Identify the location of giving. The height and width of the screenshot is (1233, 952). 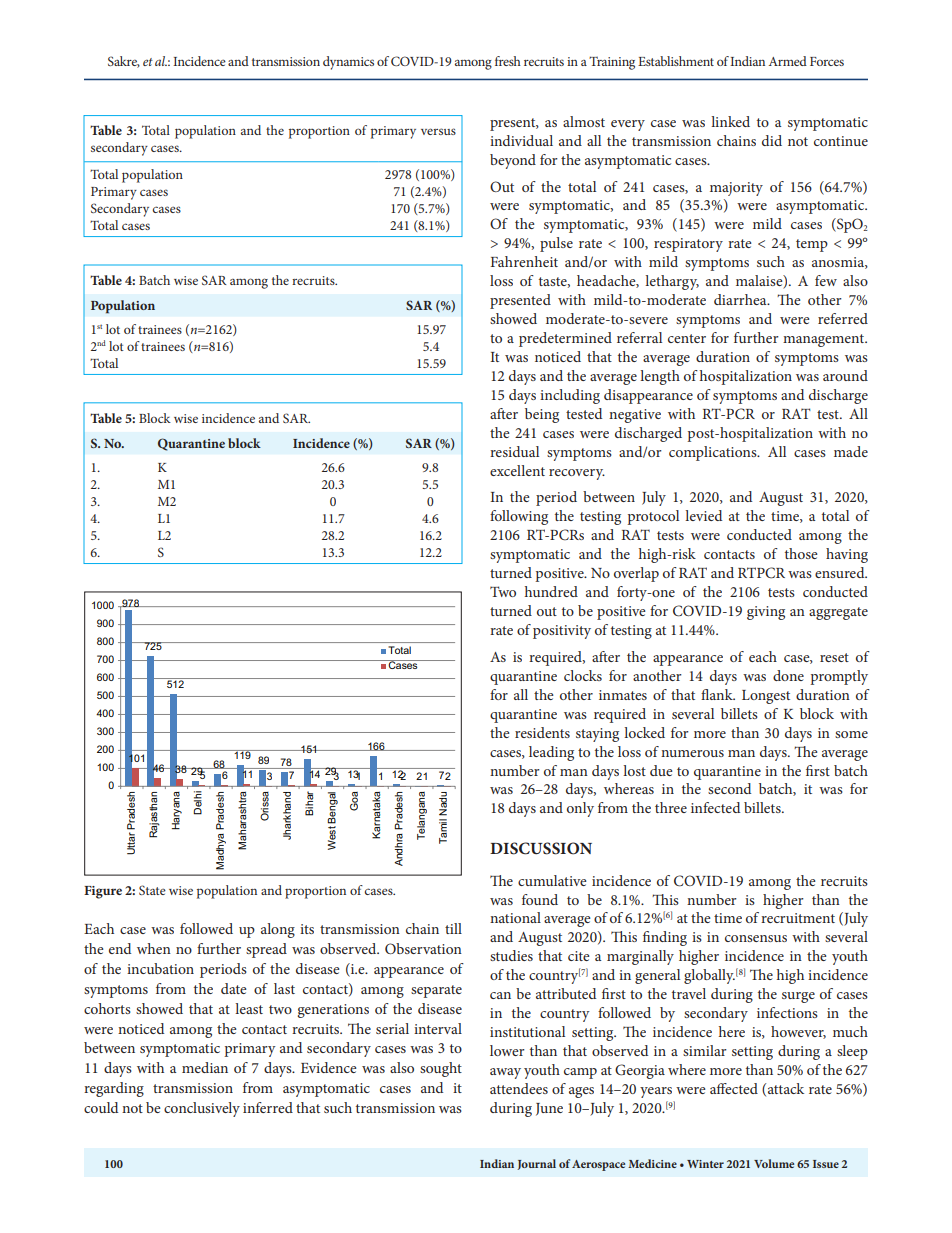
(766, 613).
